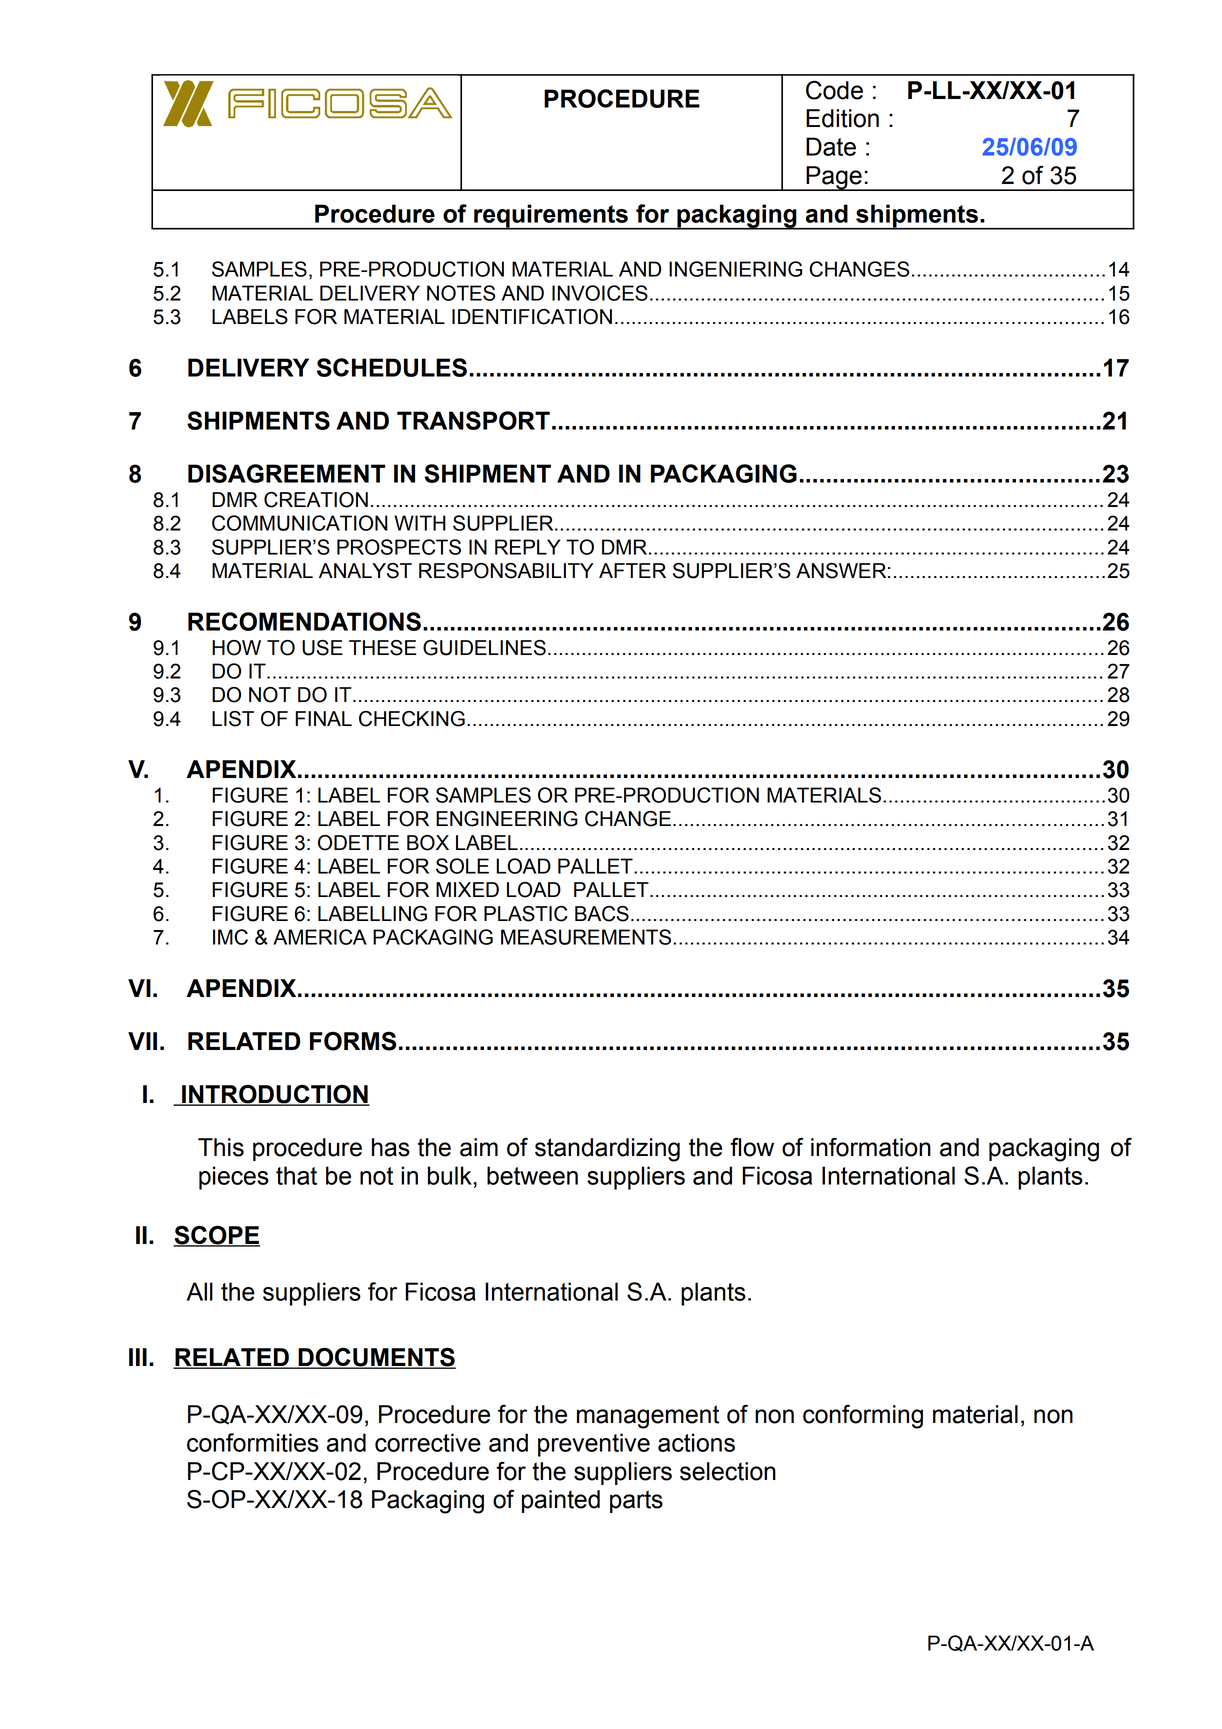 The height and width of the screenshot is (1729, 1222). I want to click on III, so click(138, 1357).
